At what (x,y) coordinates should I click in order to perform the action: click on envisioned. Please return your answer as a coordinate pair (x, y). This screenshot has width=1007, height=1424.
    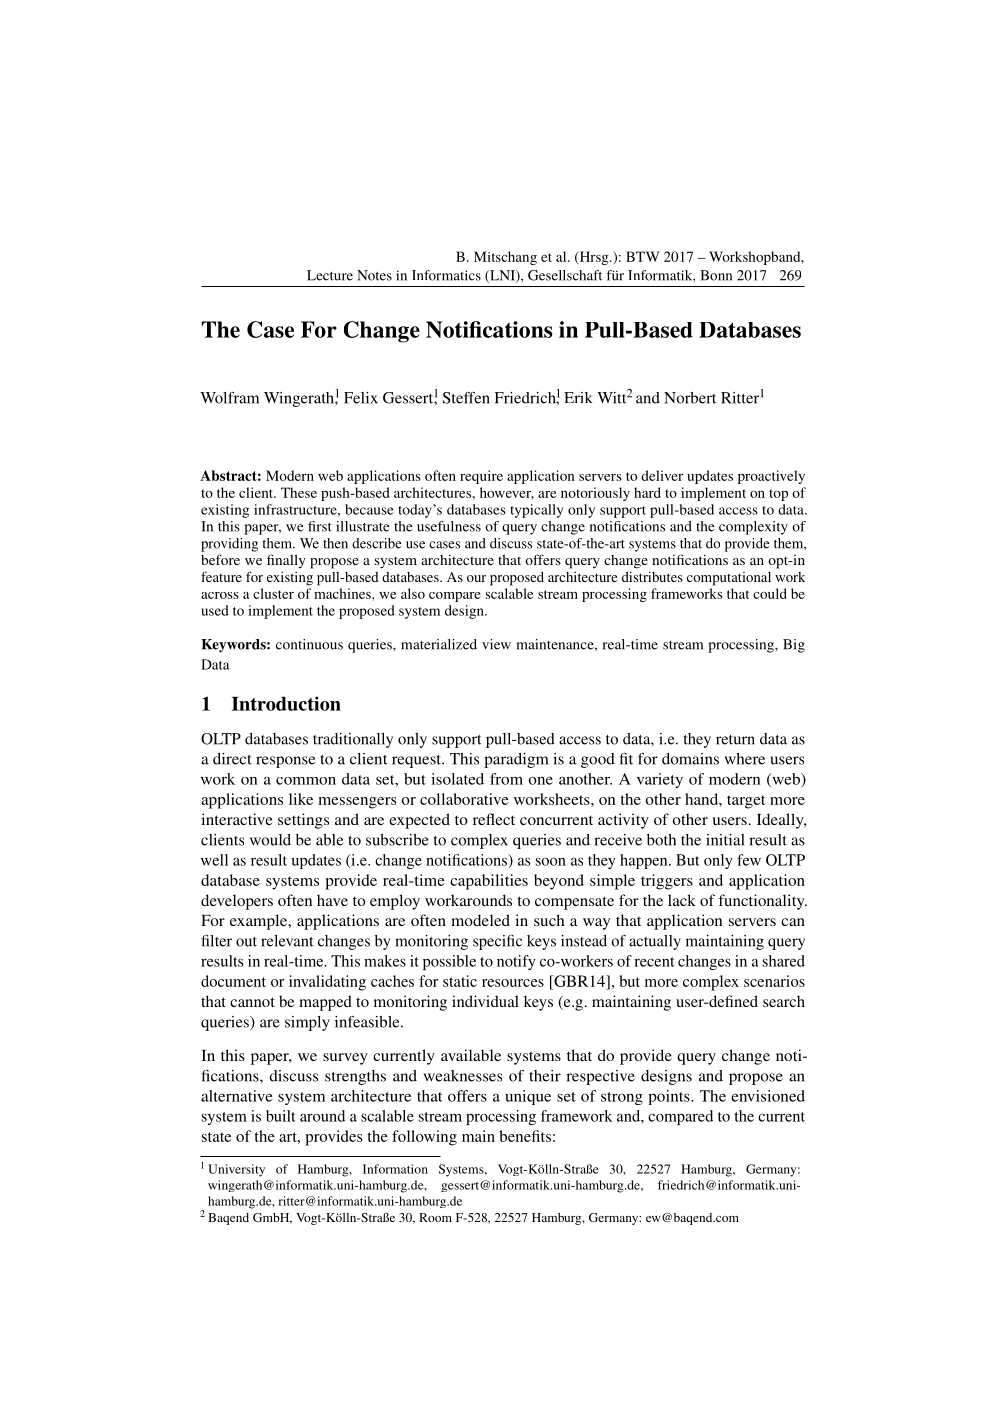
    Looking at the image, I should click on (768, 1096).
